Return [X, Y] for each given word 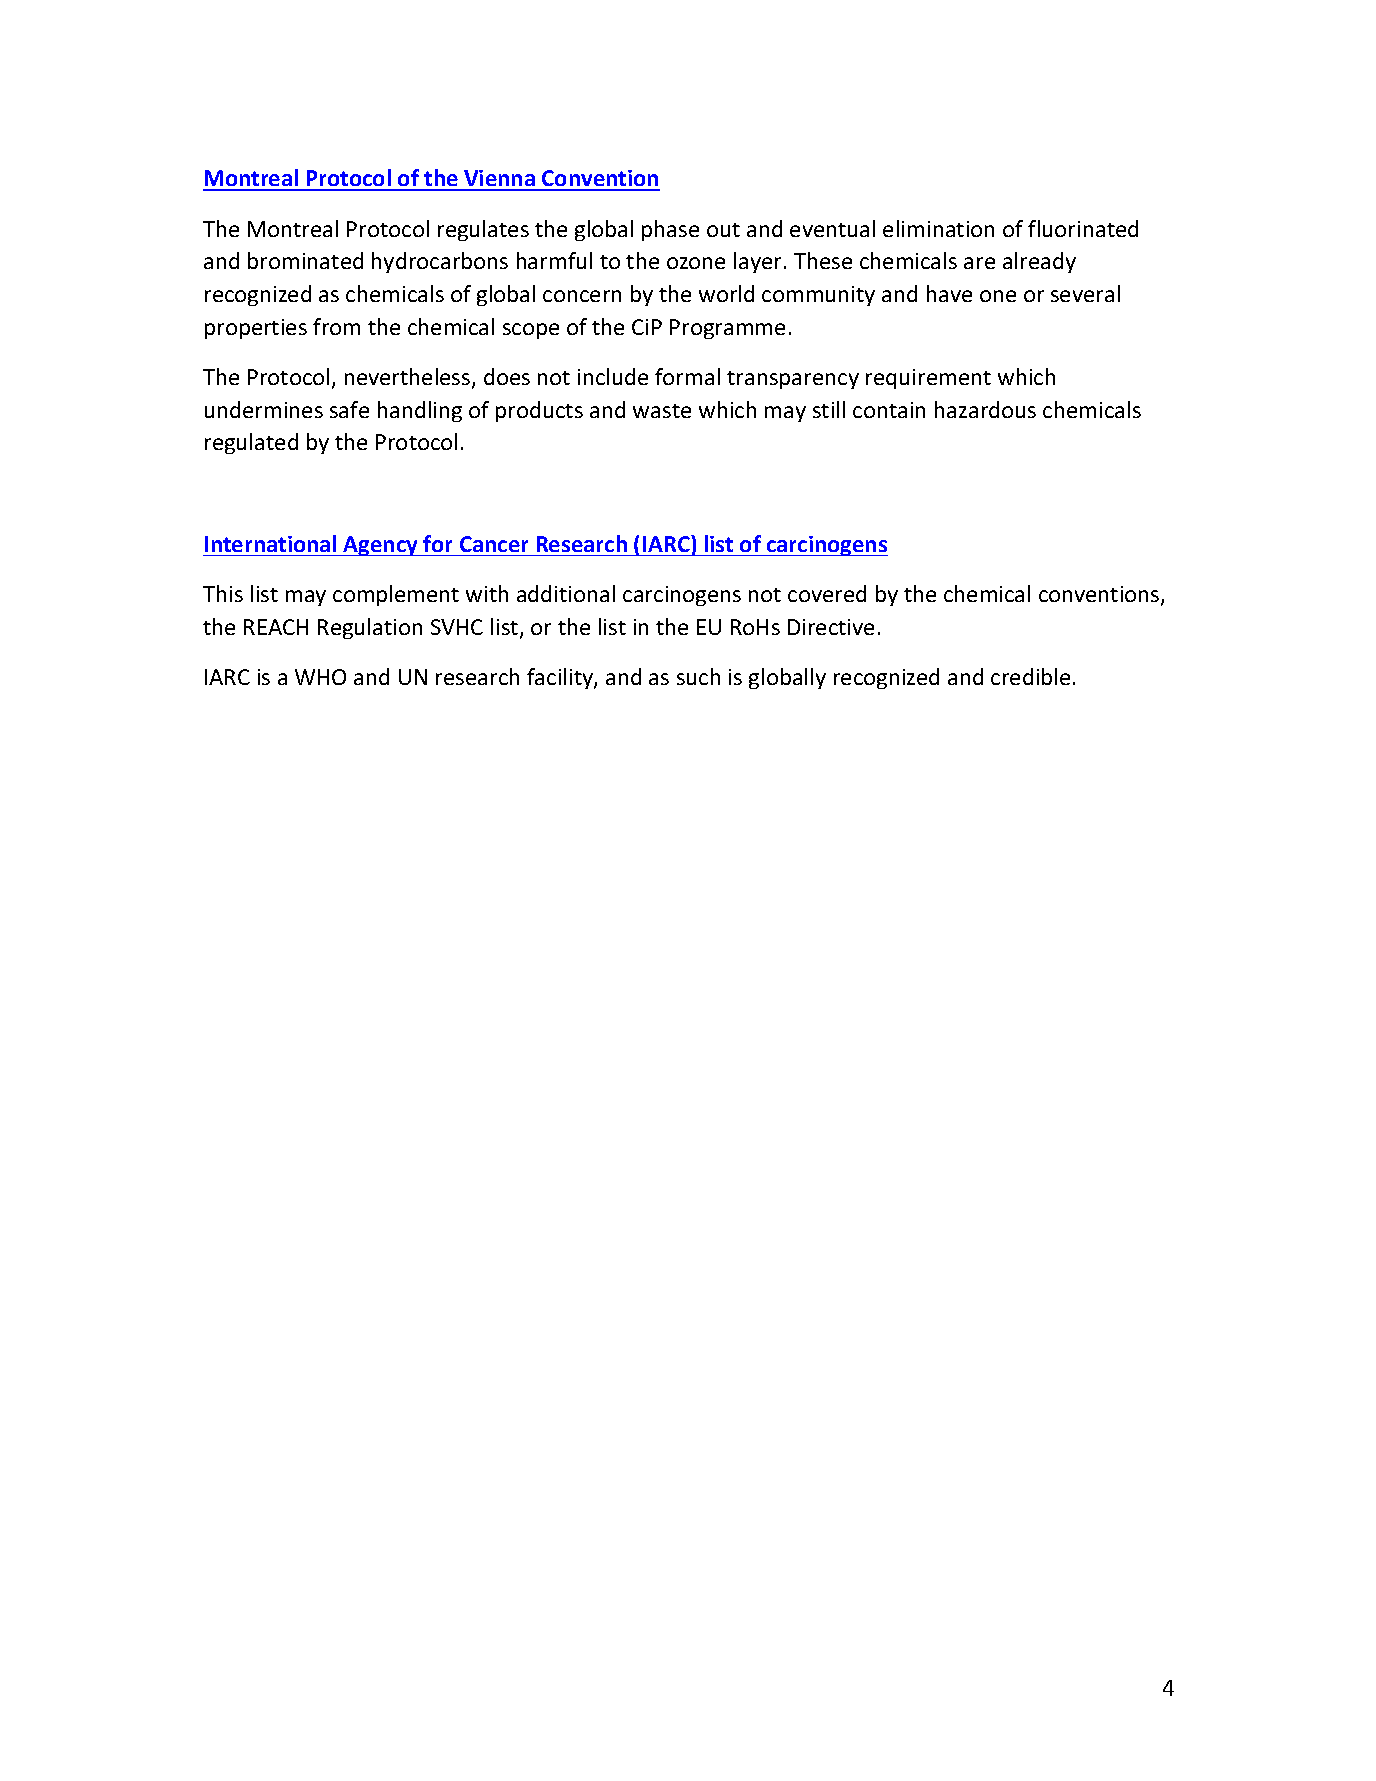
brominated [305, 260]
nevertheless [409, 378]
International [270, 543]
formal [687, 376]
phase [670, 230]
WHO [320, 677]
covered [827, 593]
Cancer [494, 544]
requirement [928, 379]
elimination [938, 228]
